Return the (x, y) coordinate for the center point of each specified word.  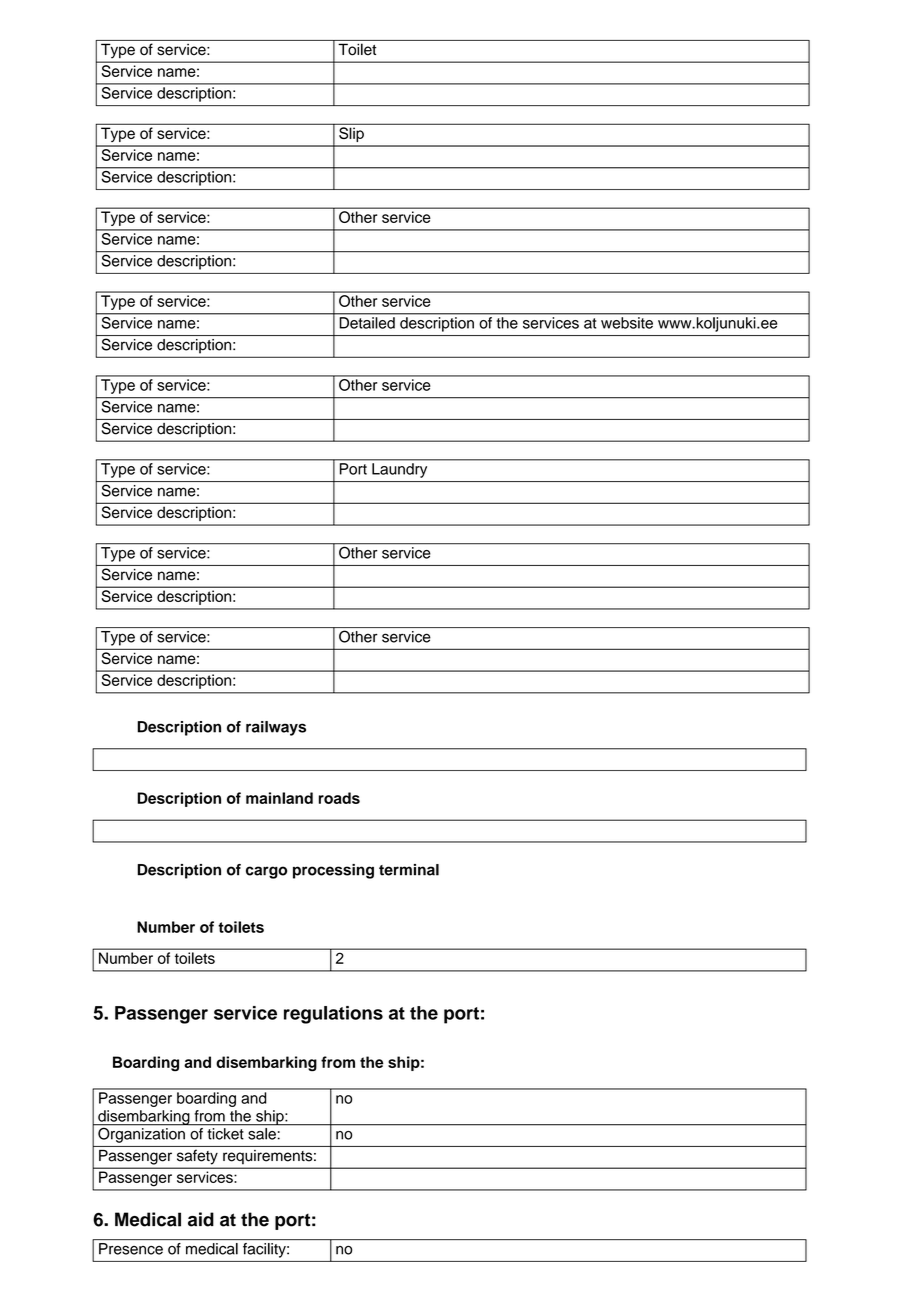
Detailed (367, 323)
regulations (333, 1015)
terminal (409, 870)
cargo (266, 872)
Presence (131, 1249)
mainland (279, 798)
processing (333, 871)
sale (262, 1134)
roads (339, 798)
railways (276, 728)
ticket (225, 1134)
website (627, 323)
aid (201, 1219)
